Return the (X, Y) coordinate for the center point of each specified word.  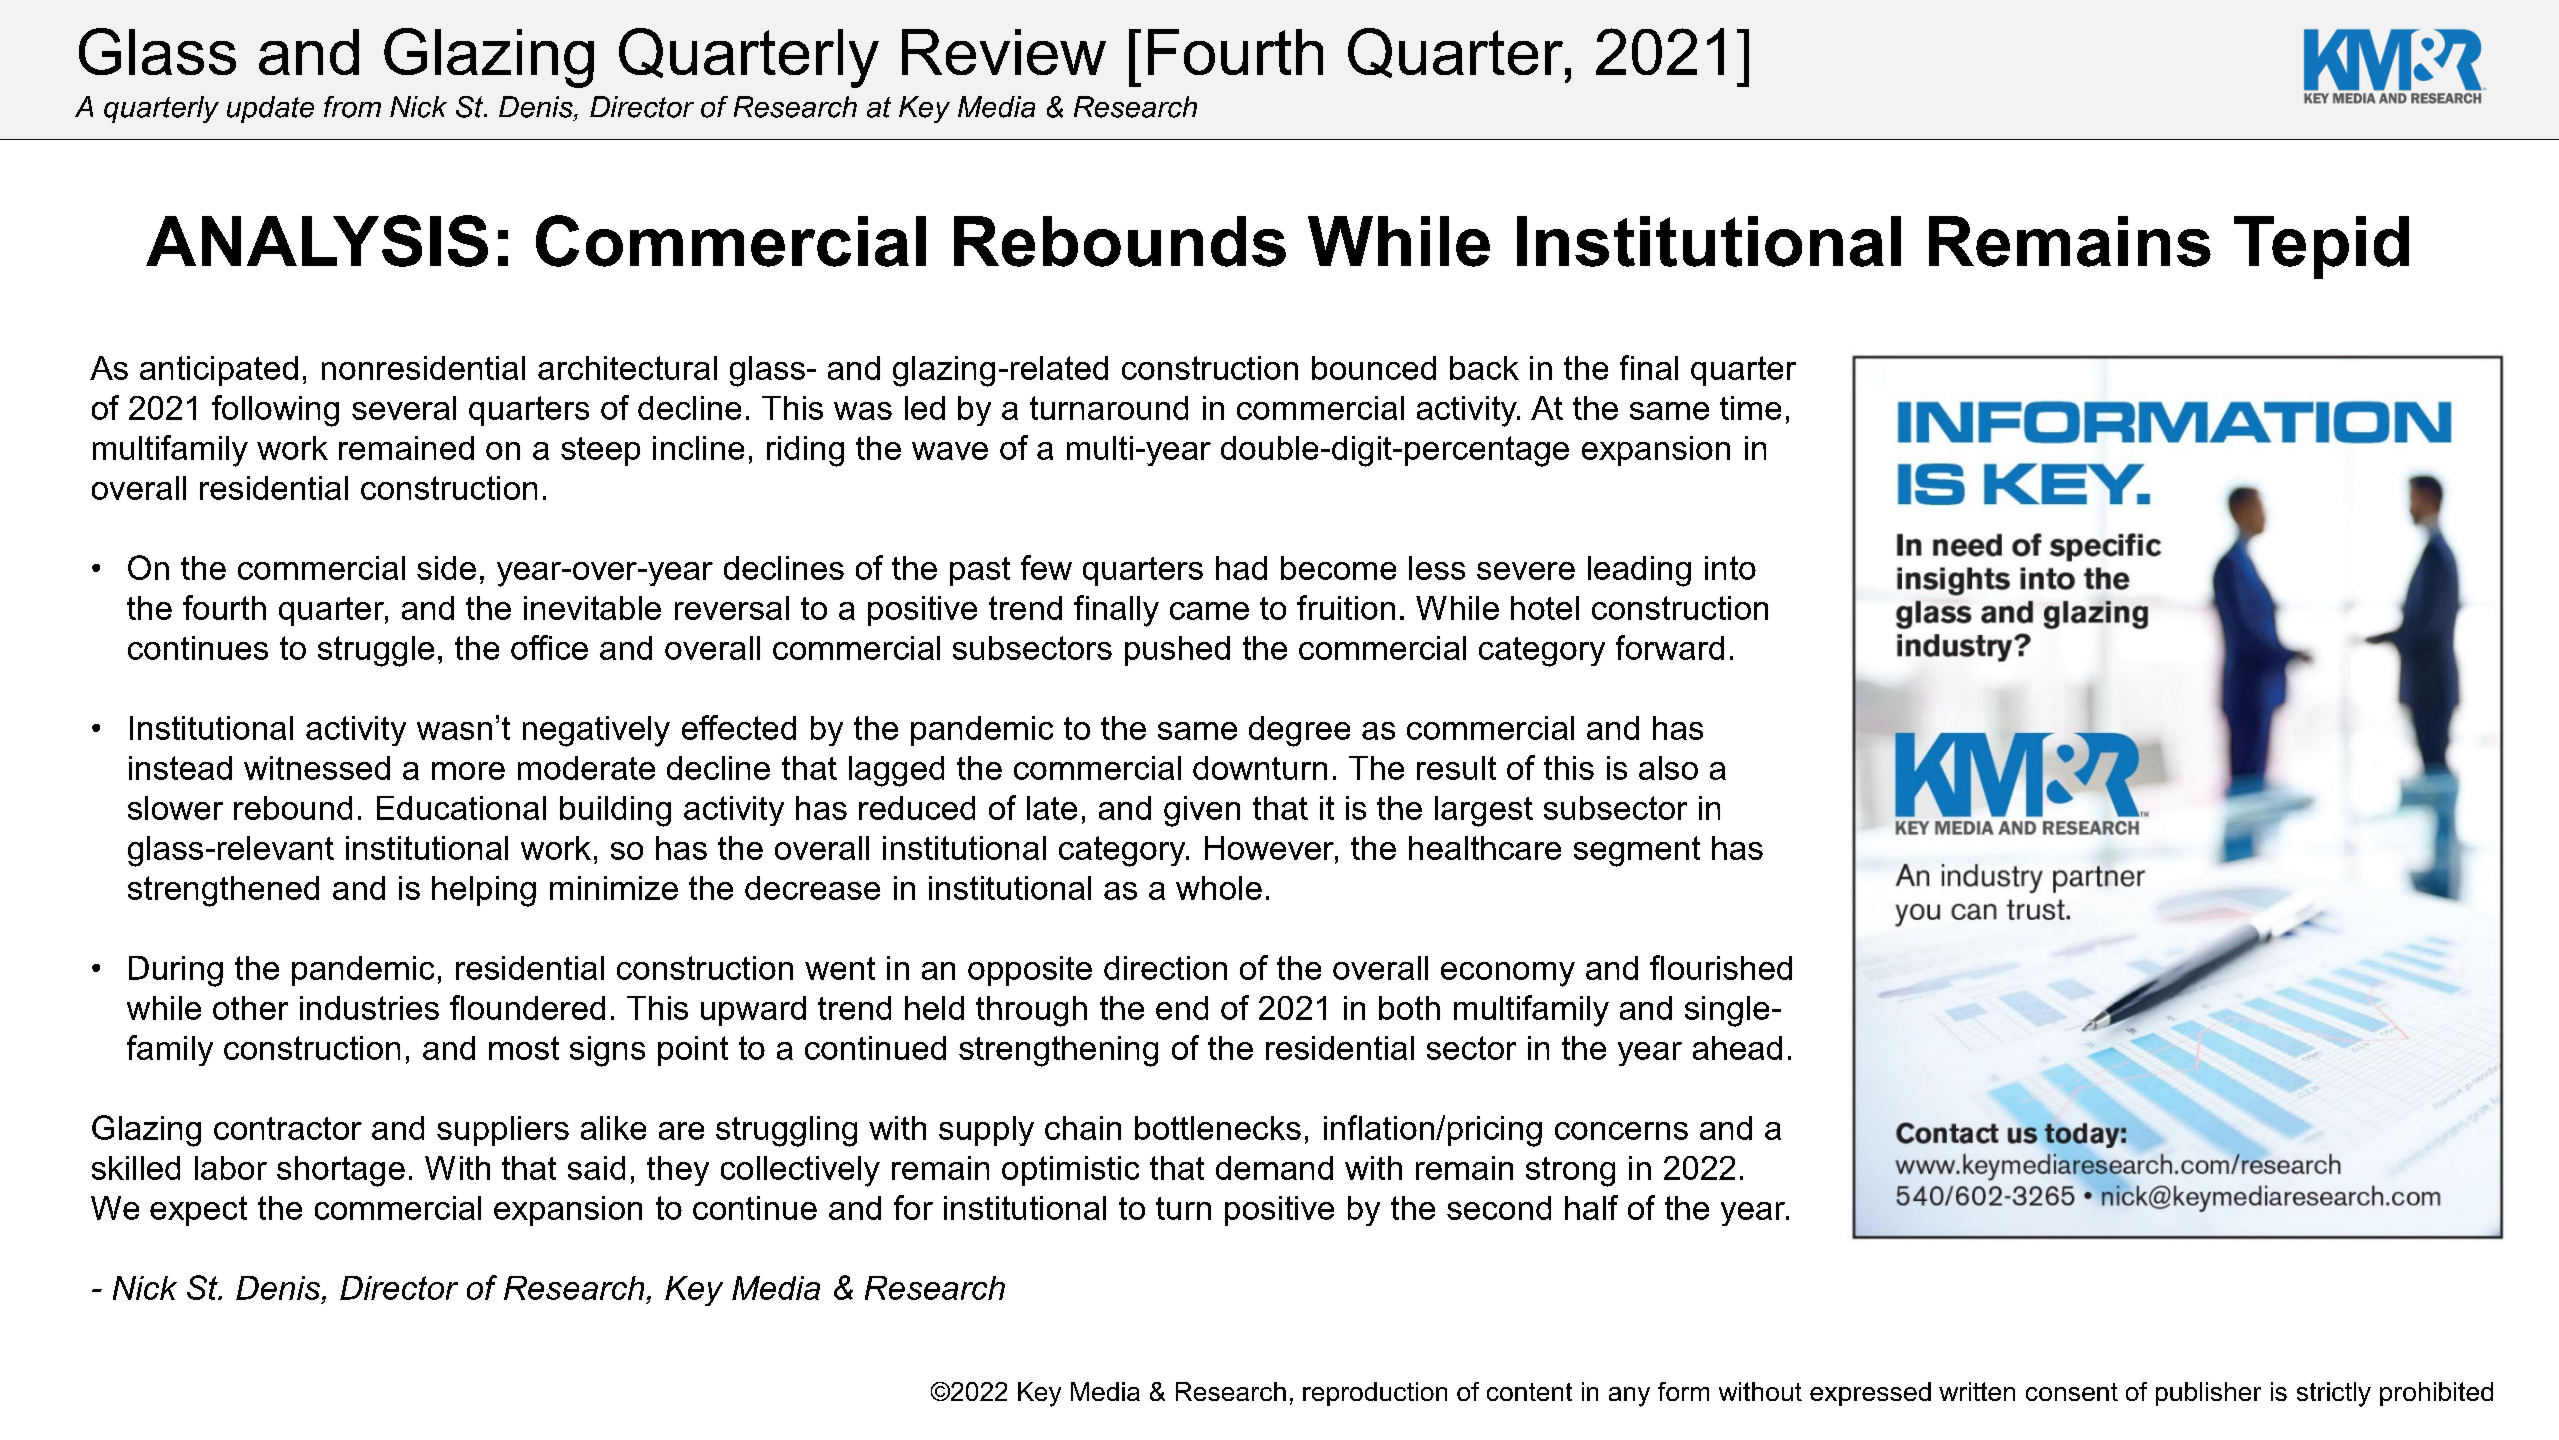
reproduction (1375, 1394)
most (524, 1048)
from (352, 107)
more (468, 771)
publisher (2208, 1394)
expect (198, 1211)
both (1409, 1008)
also (1668, 768)
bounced (1374, 368)
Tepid (2321, 247)
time (1750, 408)
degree (1299, 731)
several (404, 408)
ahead (1737, 1048)
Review (1004, 52)
